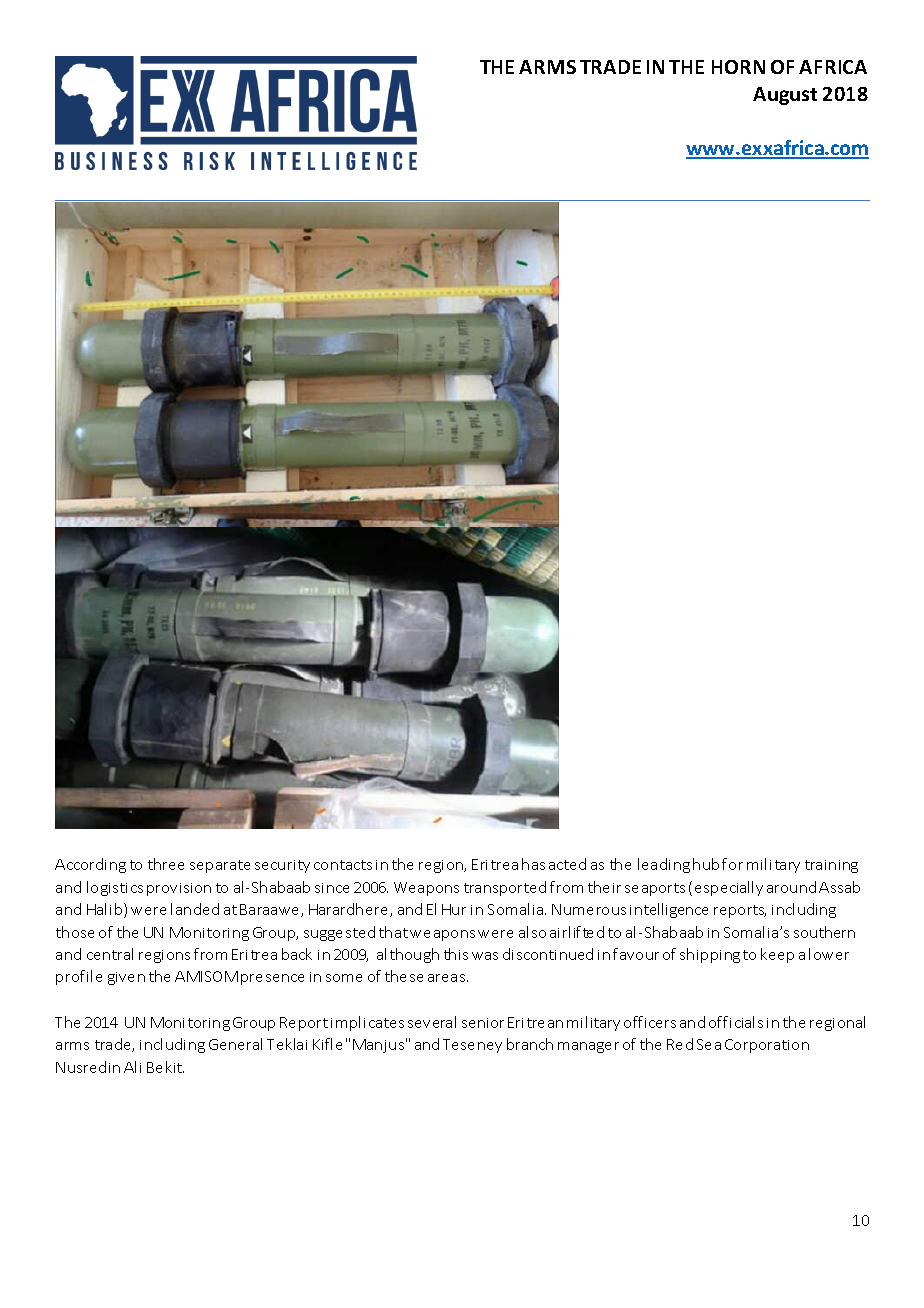 This screenshot has height=1308, width=924. What do you see at coordinates (738, 67) in the screenshot?
I see `HORN` at bounding box center [738, 67].
